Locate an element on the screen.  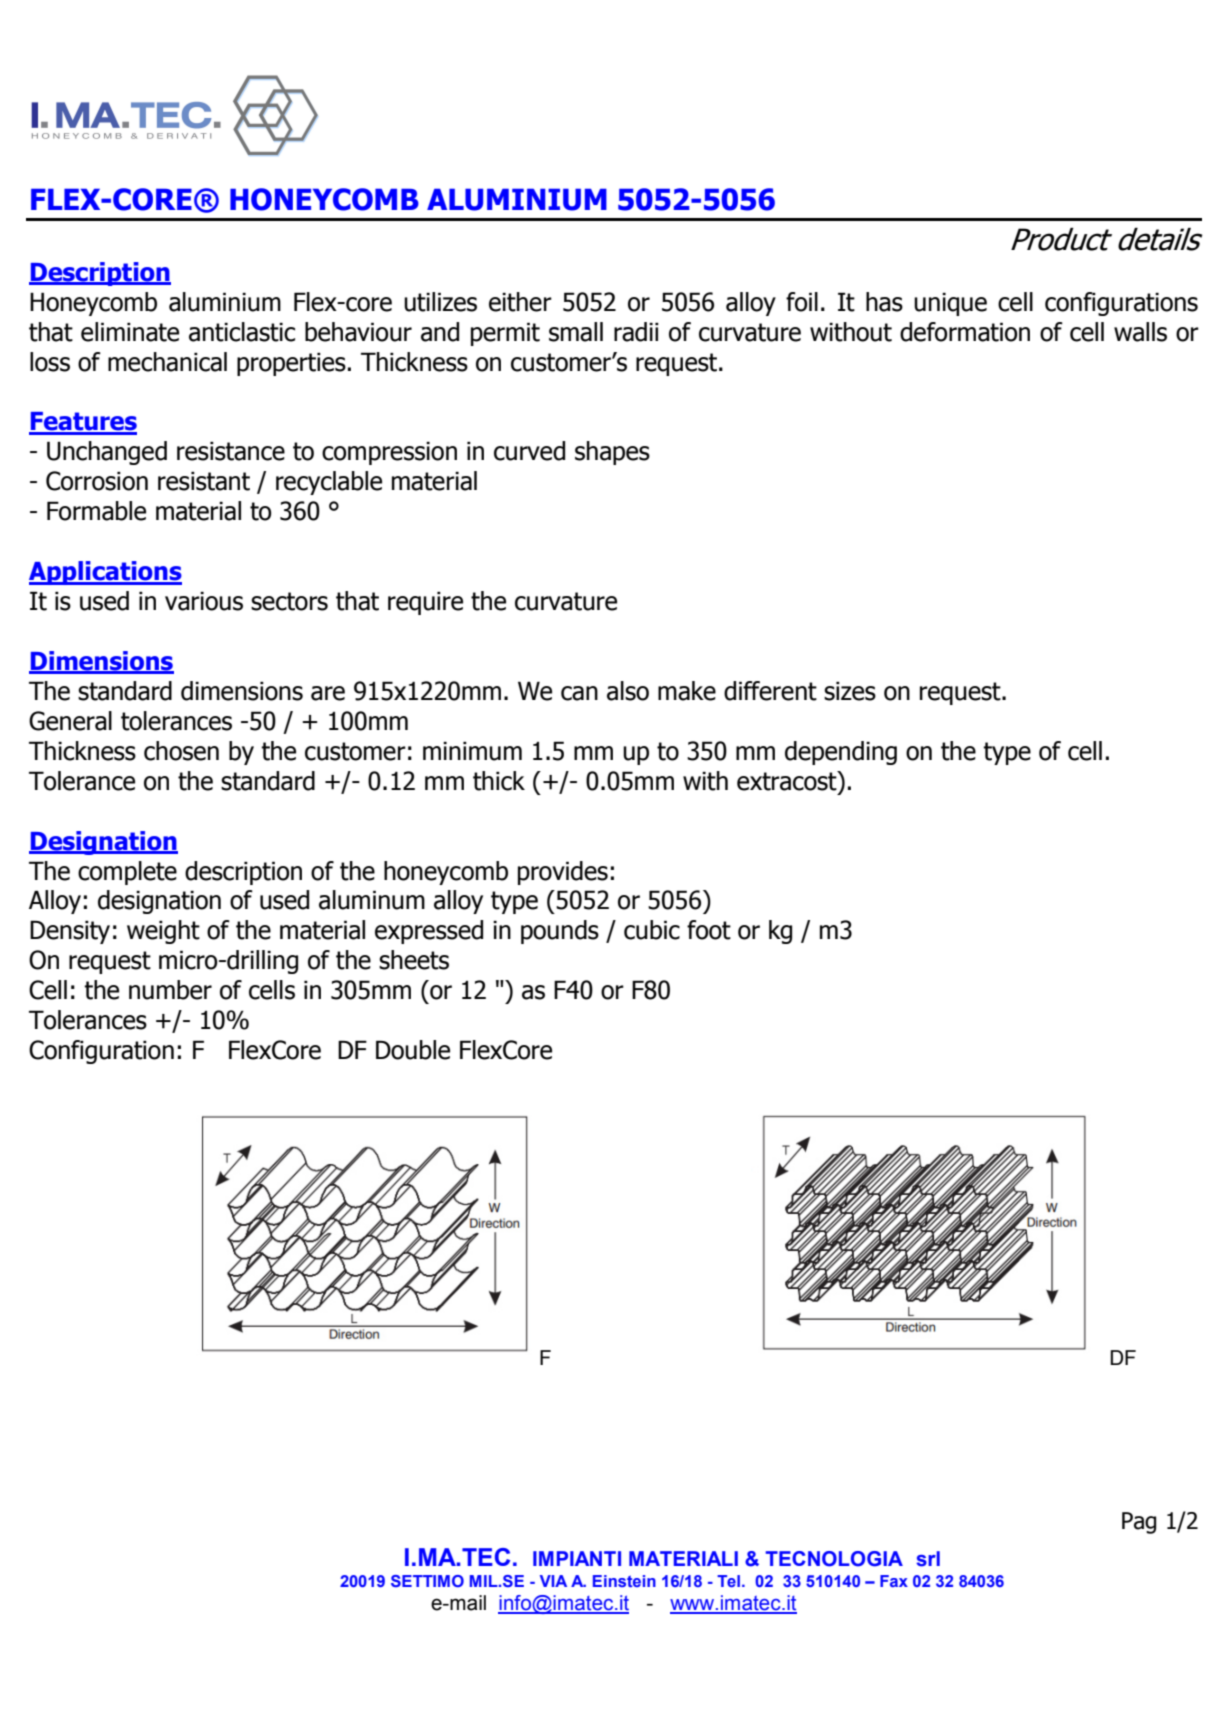
weight is located at coordinates (163, 932).
